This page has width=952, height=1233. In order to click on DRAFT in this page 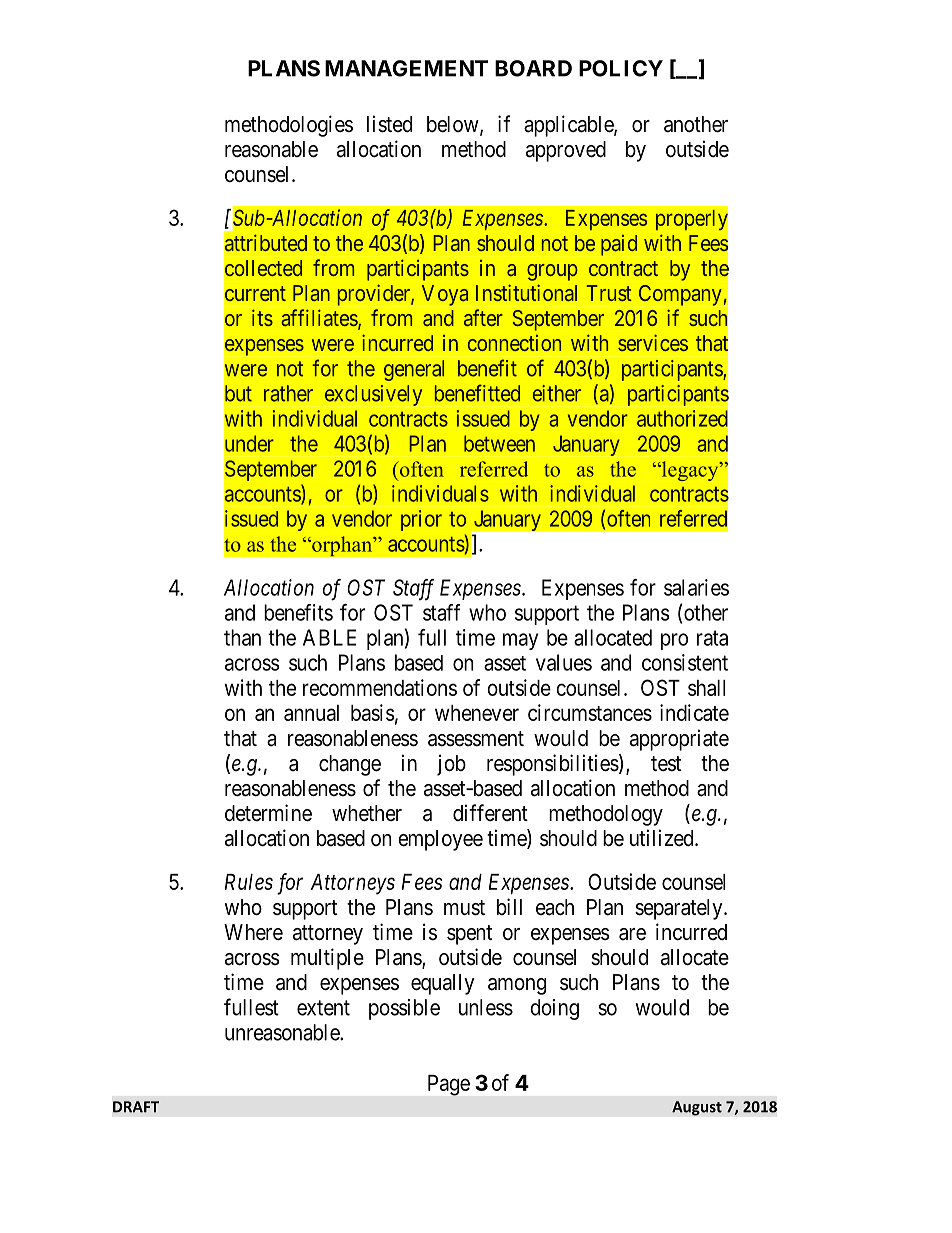, I will do `click(136, 1107)`.
